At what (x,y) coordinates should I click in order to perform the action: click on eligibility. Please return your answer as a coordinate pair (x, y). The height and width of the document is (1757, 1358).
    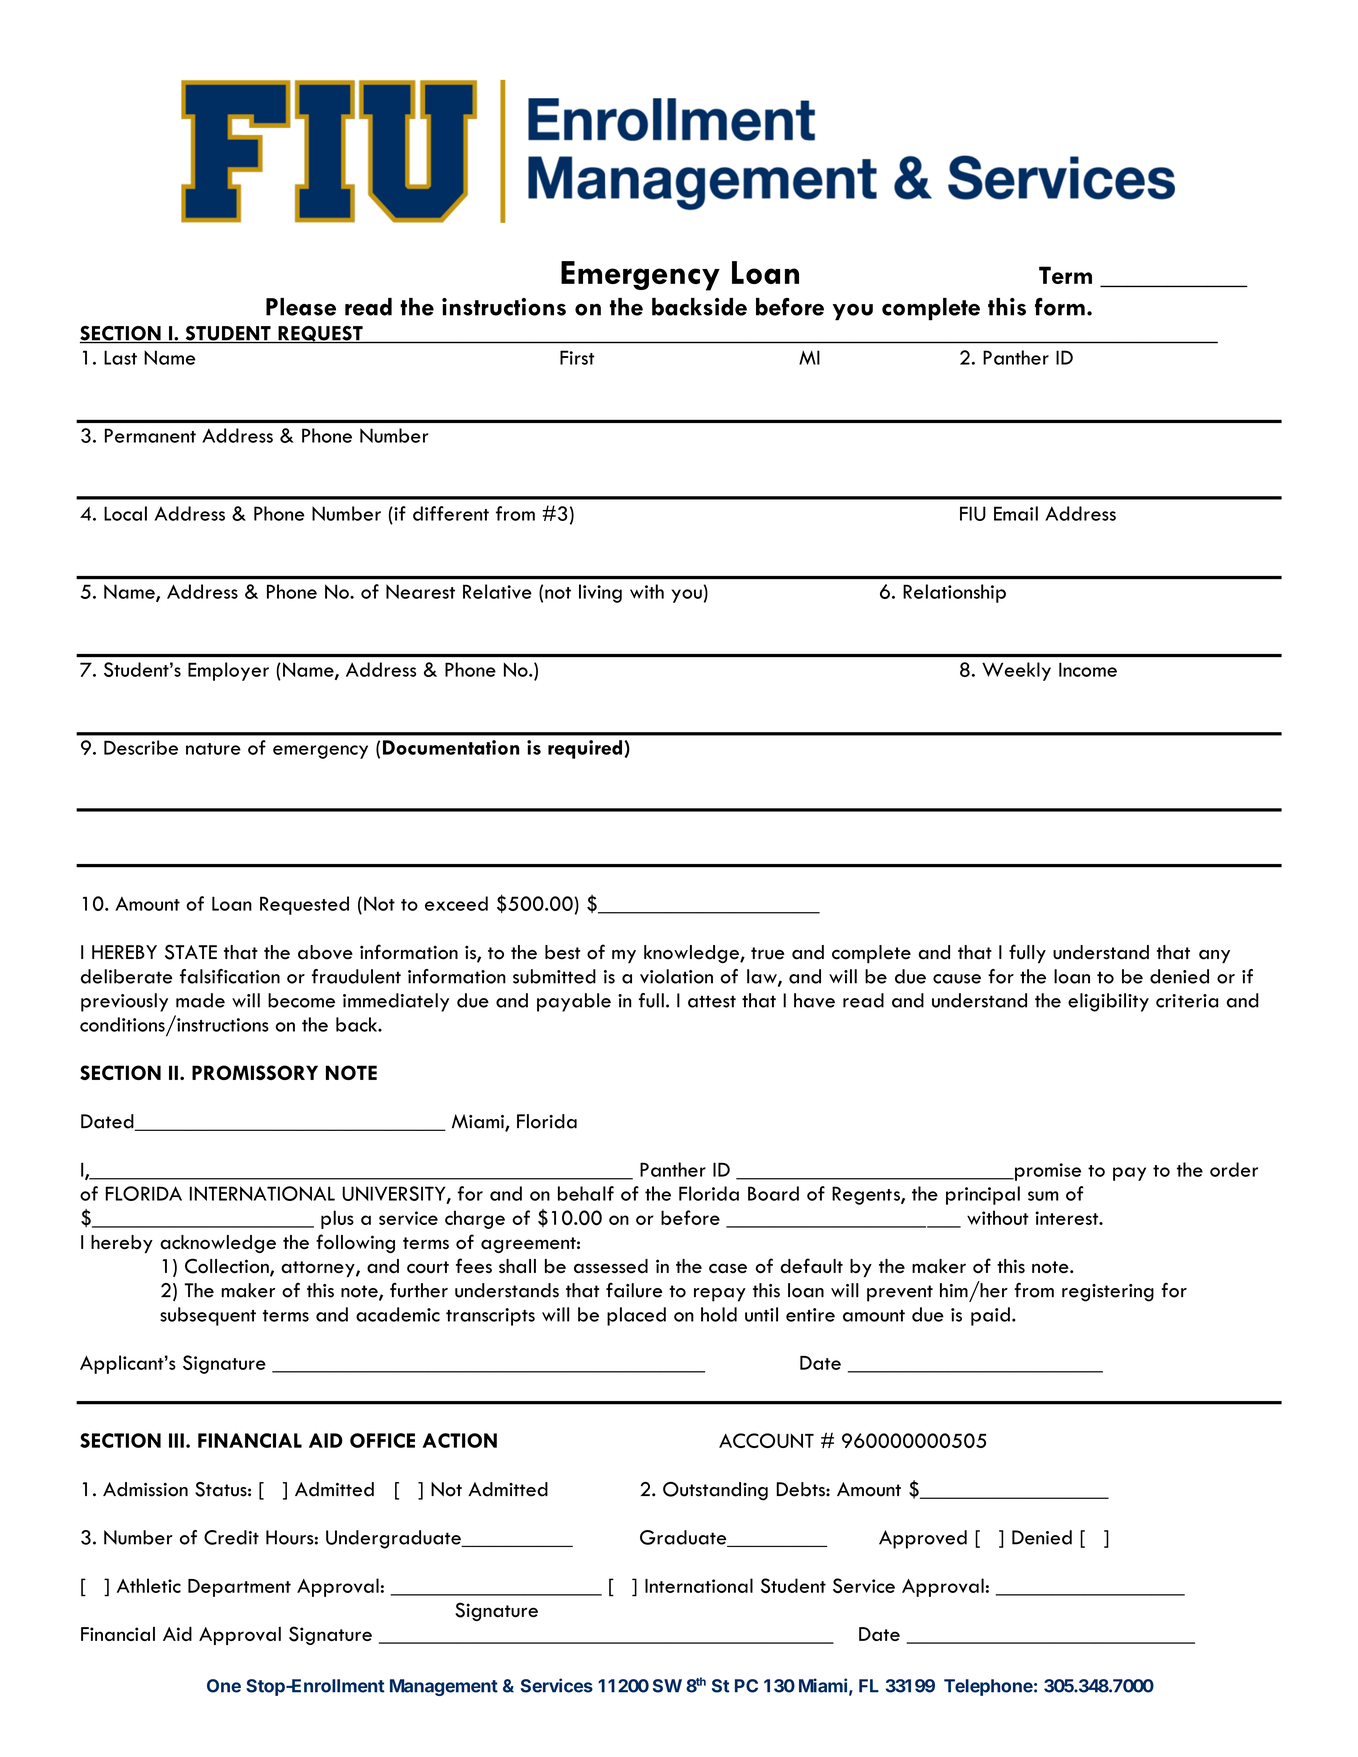
    Looking at the image, I should click on (1108, 1002).
